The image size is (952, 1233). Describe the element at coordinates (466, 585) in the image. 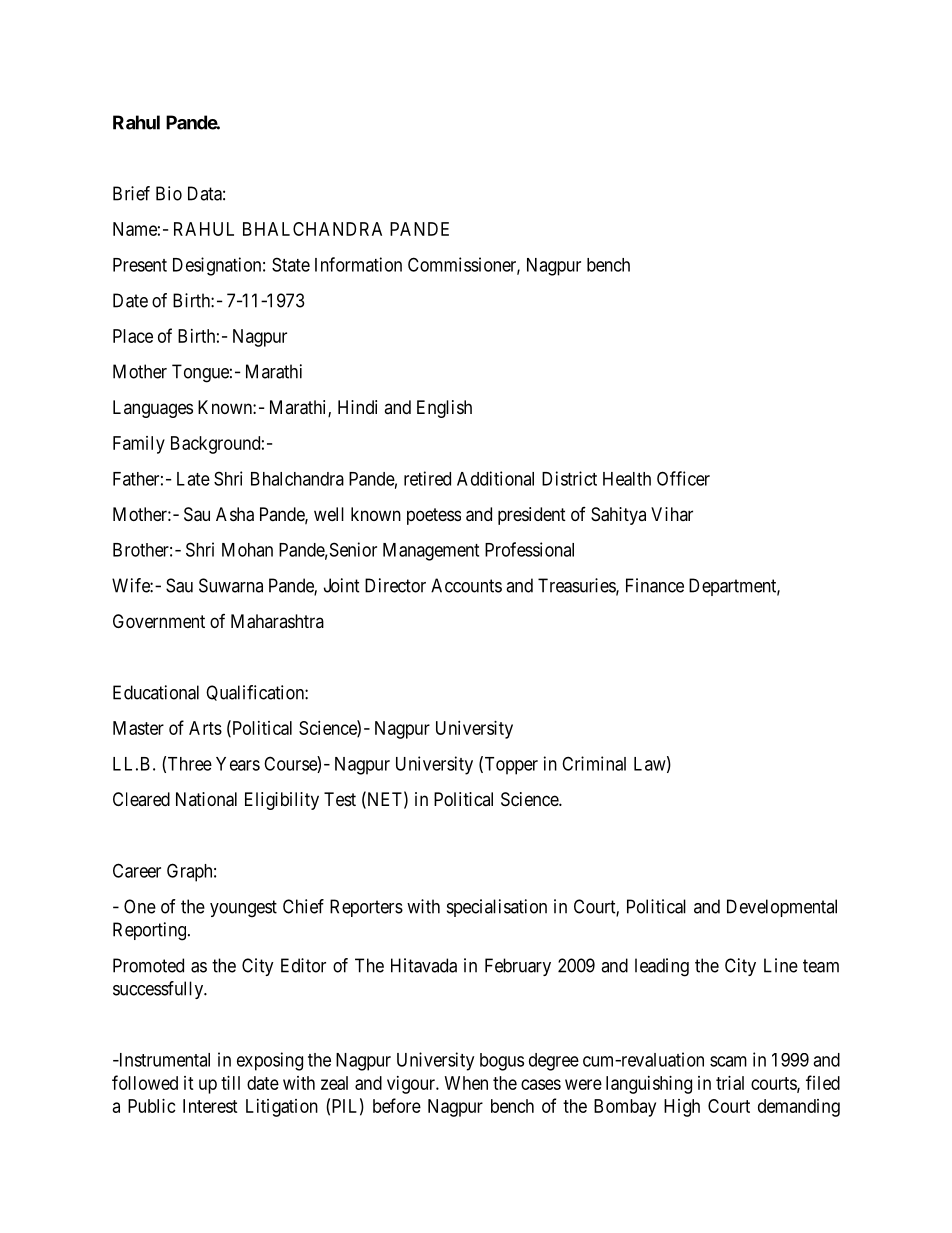

I see `Accounts` at that location.
